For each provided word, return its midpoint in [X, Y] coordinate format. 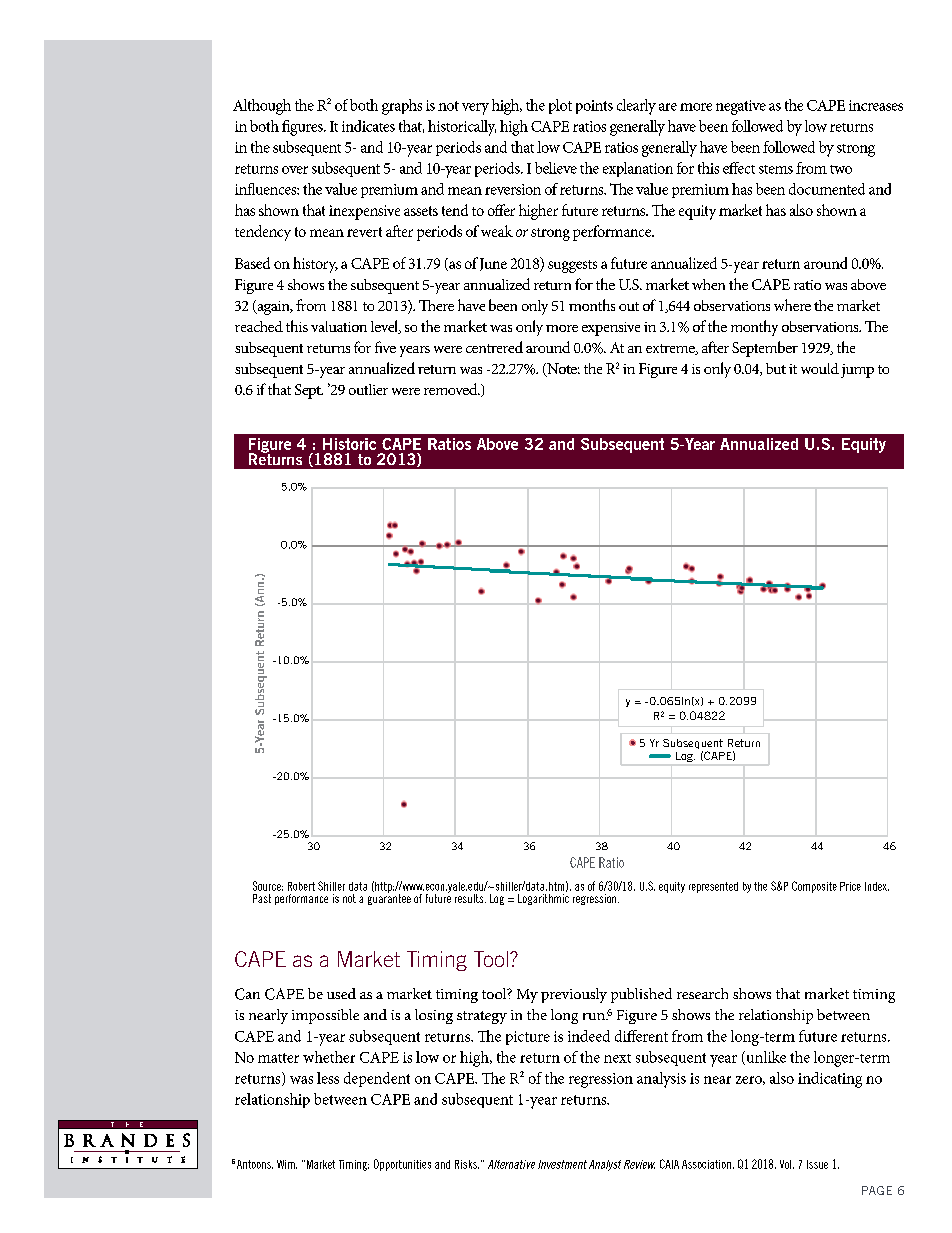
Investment [562, 1164]
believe [556, 168]
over [295, 170]
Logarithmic [543, 899]
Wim [287, 1164]
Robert [301, 886]
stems [776, 169]
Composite [814, 887]
